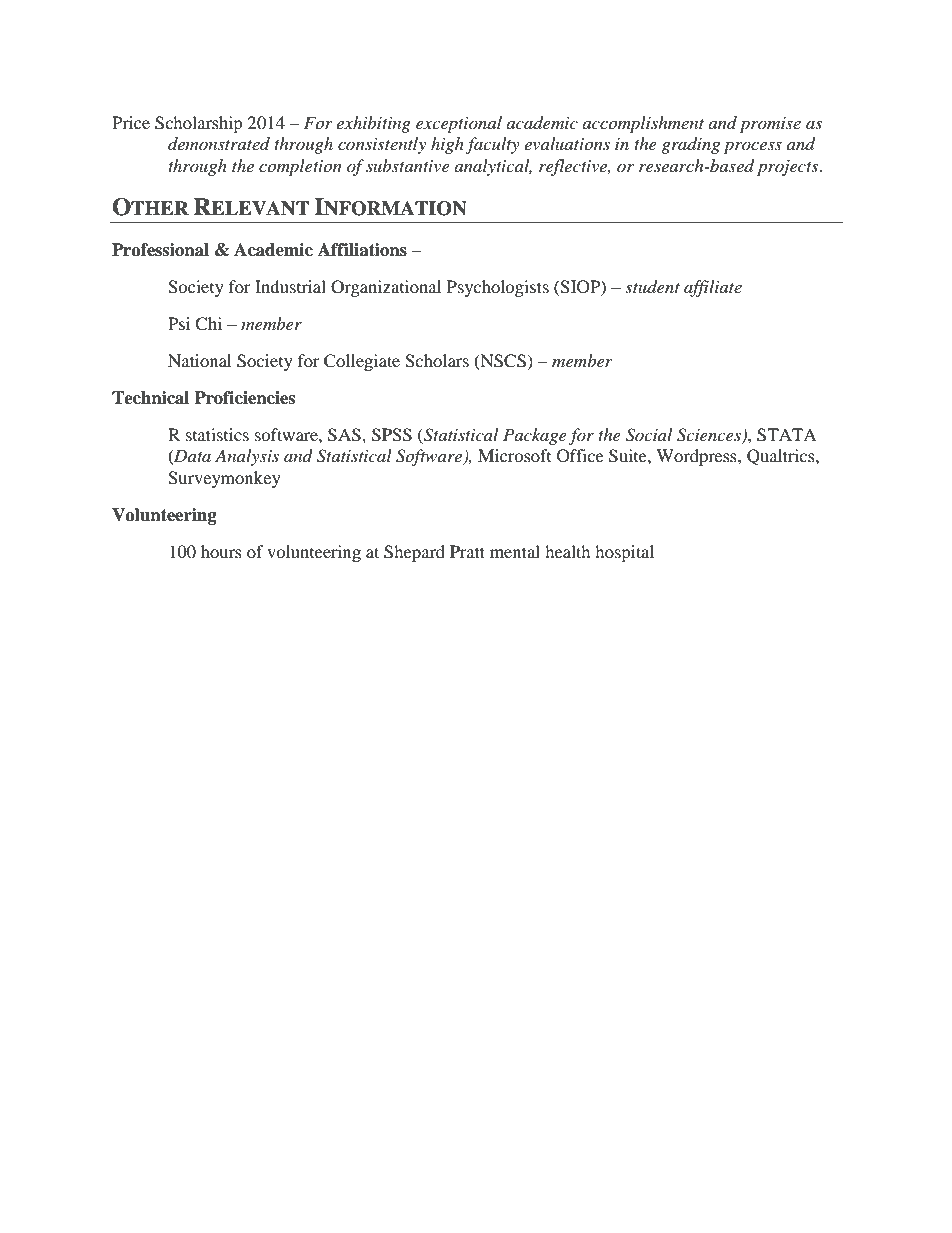  What do you see at coordinates (498, 288) in the page?
I see `Psychologists` at bounding box center [498, 288].
